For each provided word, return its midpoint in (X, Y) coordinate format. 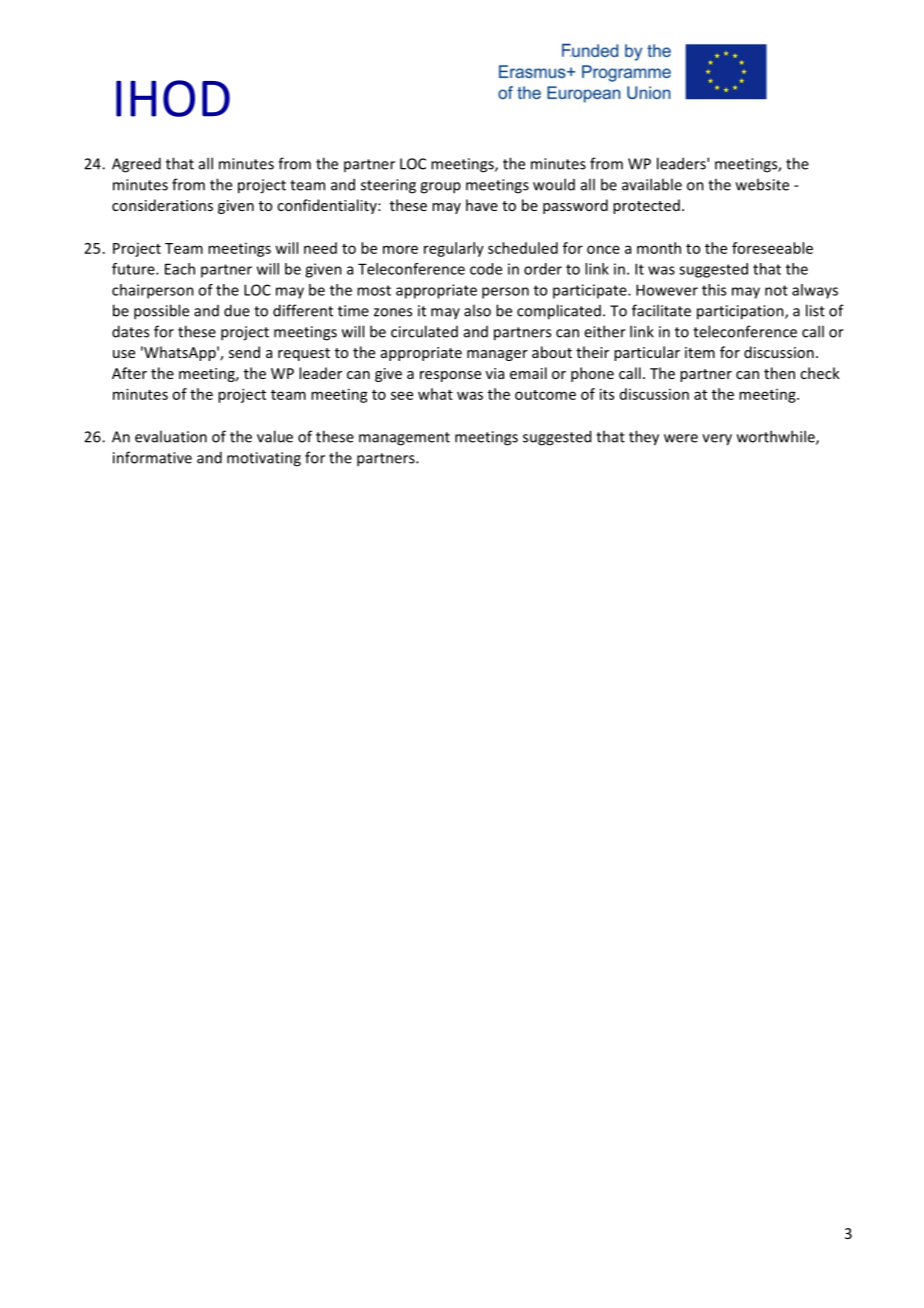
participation (741, 312)
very (717, 440)
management (404, 439)
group (440, 188)
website (762, 184)
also (477, 310)
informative (152, 457)
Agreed (136, 165)
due (237, 310)
